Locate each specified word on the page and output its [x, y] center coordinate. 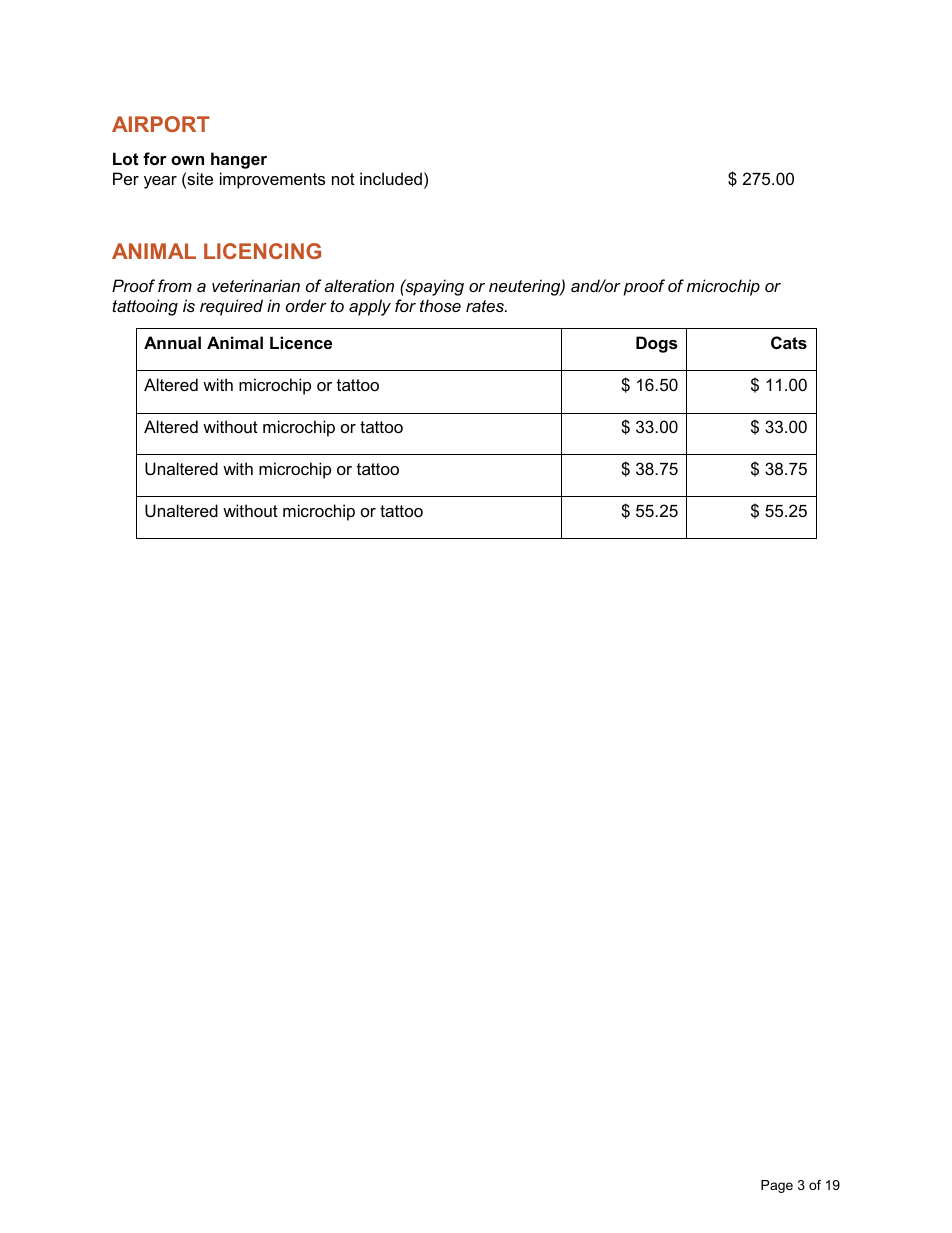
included [391, 178]
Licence [301, 342]
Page [777, 1186]
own [187, 160]
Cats [789, 342]
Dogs [656, 344]
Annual [172, 342]
